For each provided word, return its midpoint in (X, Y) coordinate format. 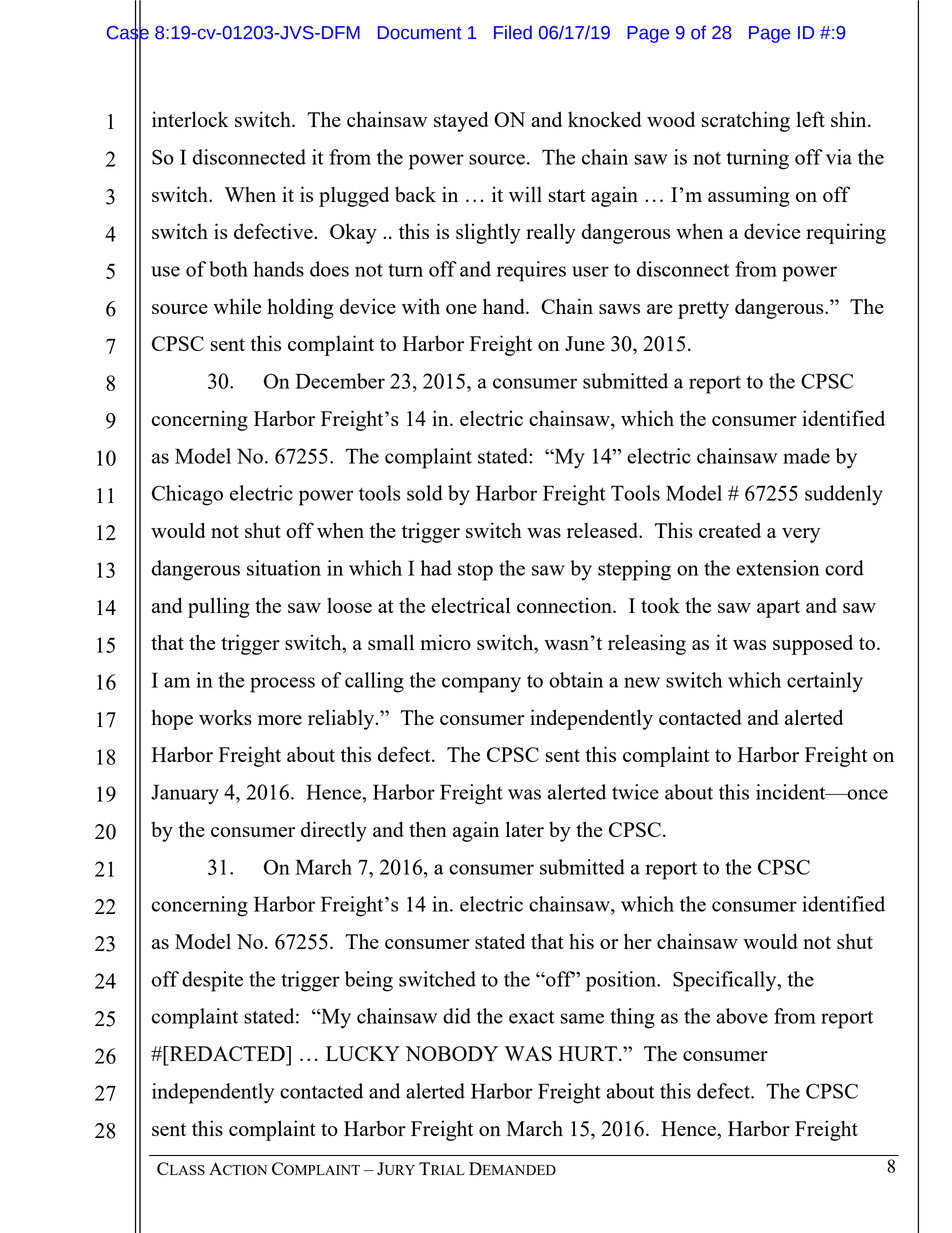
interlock (190, 119)
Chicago (187, 495)
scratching (745, 121)
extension (777, 568)
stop (475, 572)
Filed (513, 32)
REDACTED (227, 1053)
